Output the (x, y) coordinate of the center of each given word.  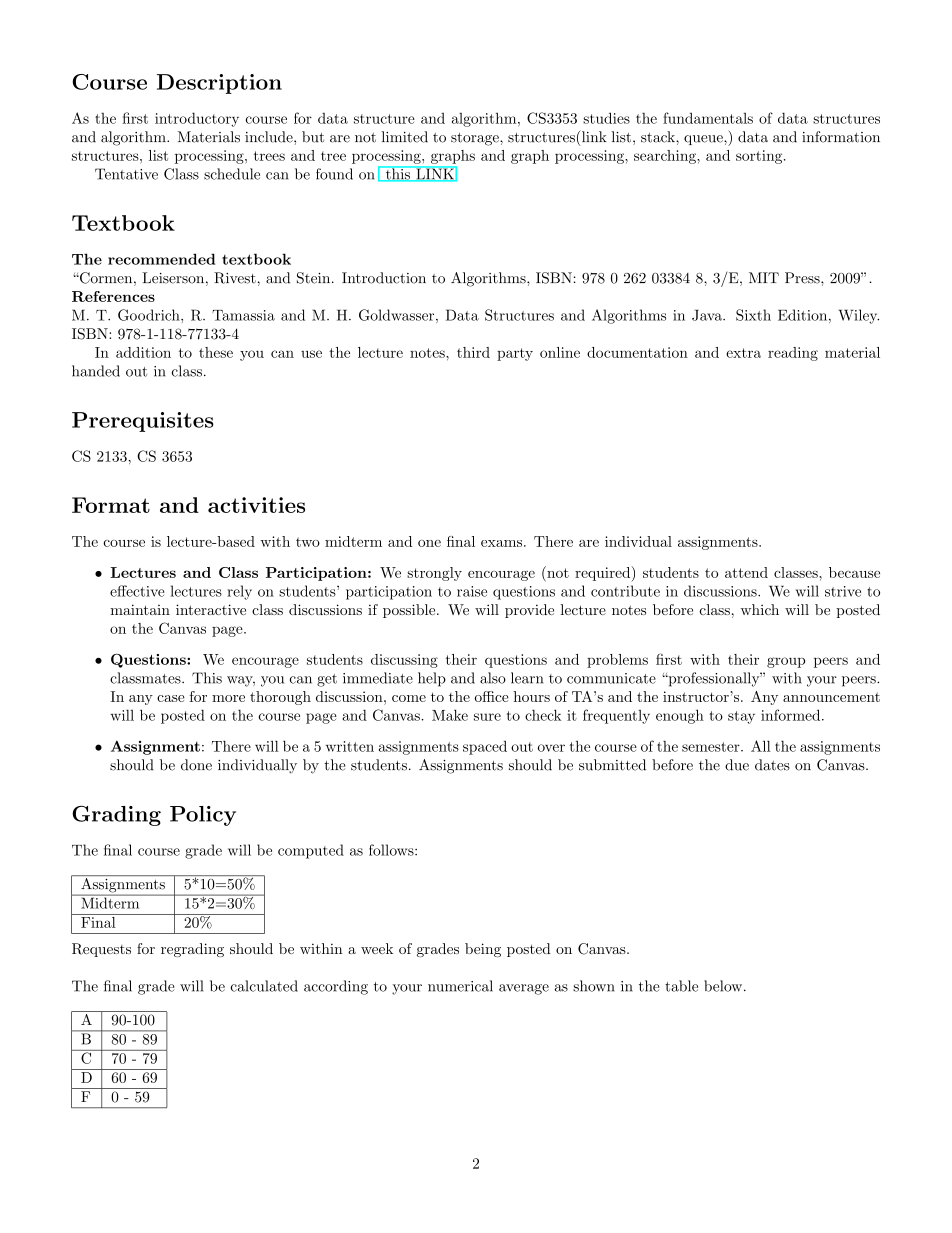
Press (802, 278)
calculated (264, 986)
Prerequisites (143, 422)
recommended (161, 259)
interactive (211, 609)
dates (772, 765)
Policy (203, 816)
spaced (485, 747)
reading (793, 354)
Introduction (384, 278)
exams (501, 543)
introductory (197, 119)
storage (476, 139)
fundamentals (708, 118)
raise (472, 591)
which (760, 609)
